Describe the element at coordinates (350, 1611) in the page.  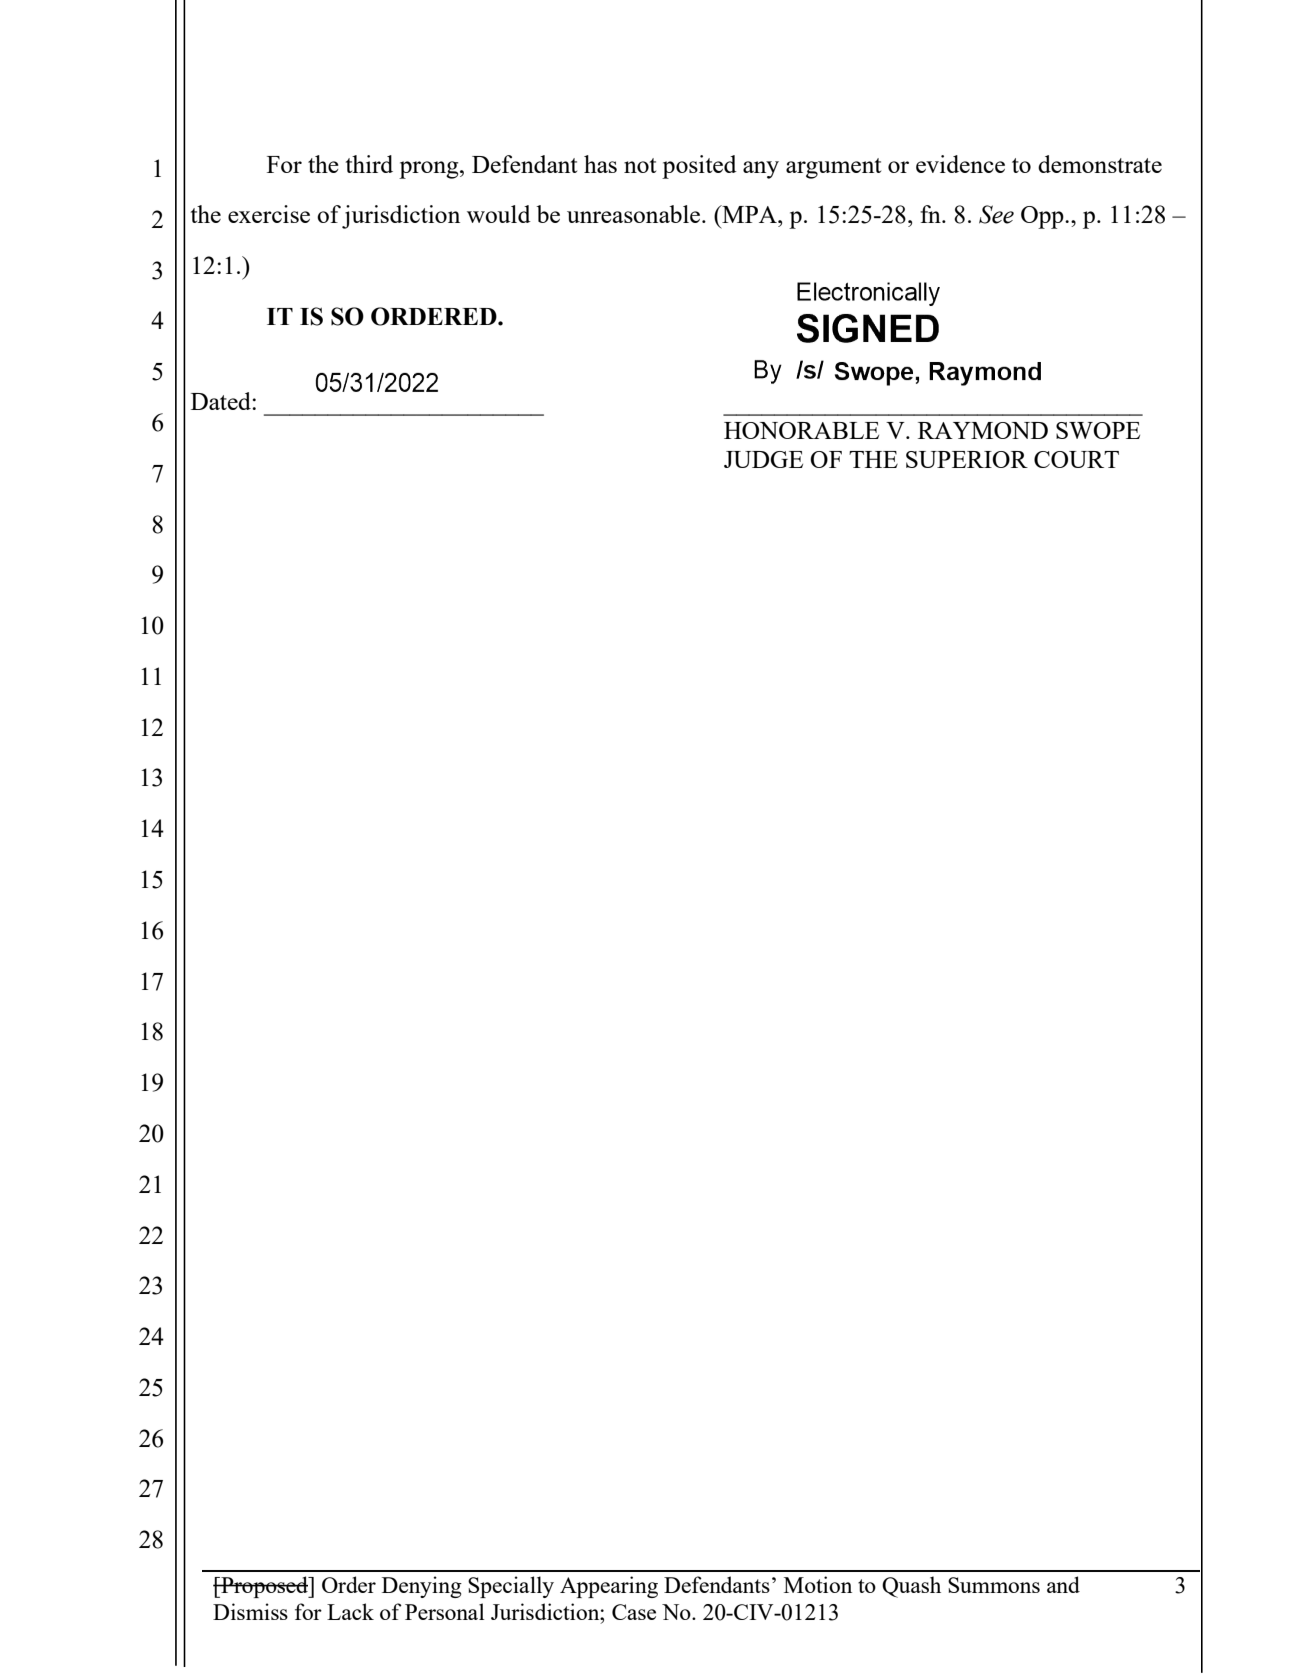
I see `Lack` at that location.
